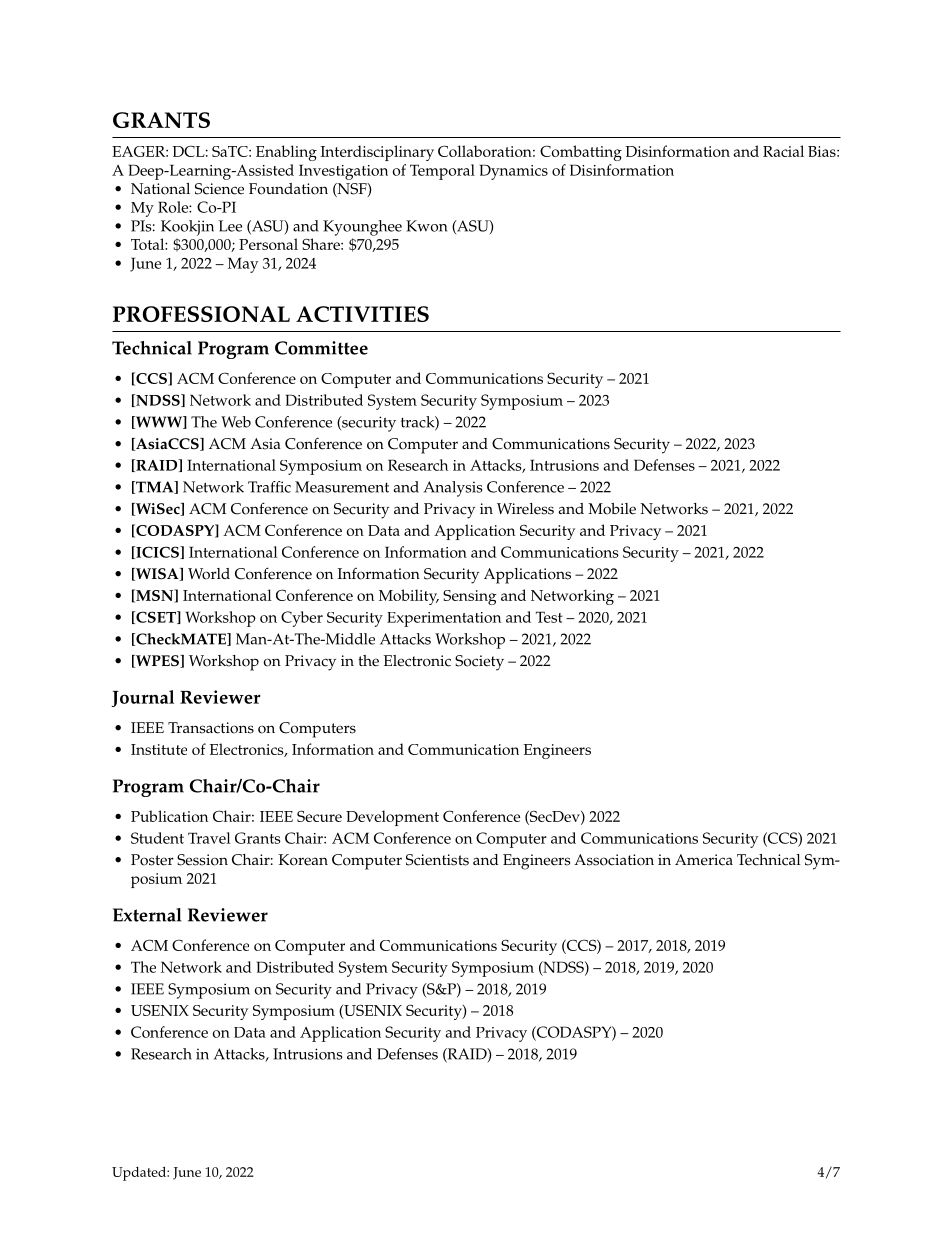 The image size is (952, 1233). What do you see at coordinates (236, 422) in the page?
I see `Web` at bounding box center [236, 422].
